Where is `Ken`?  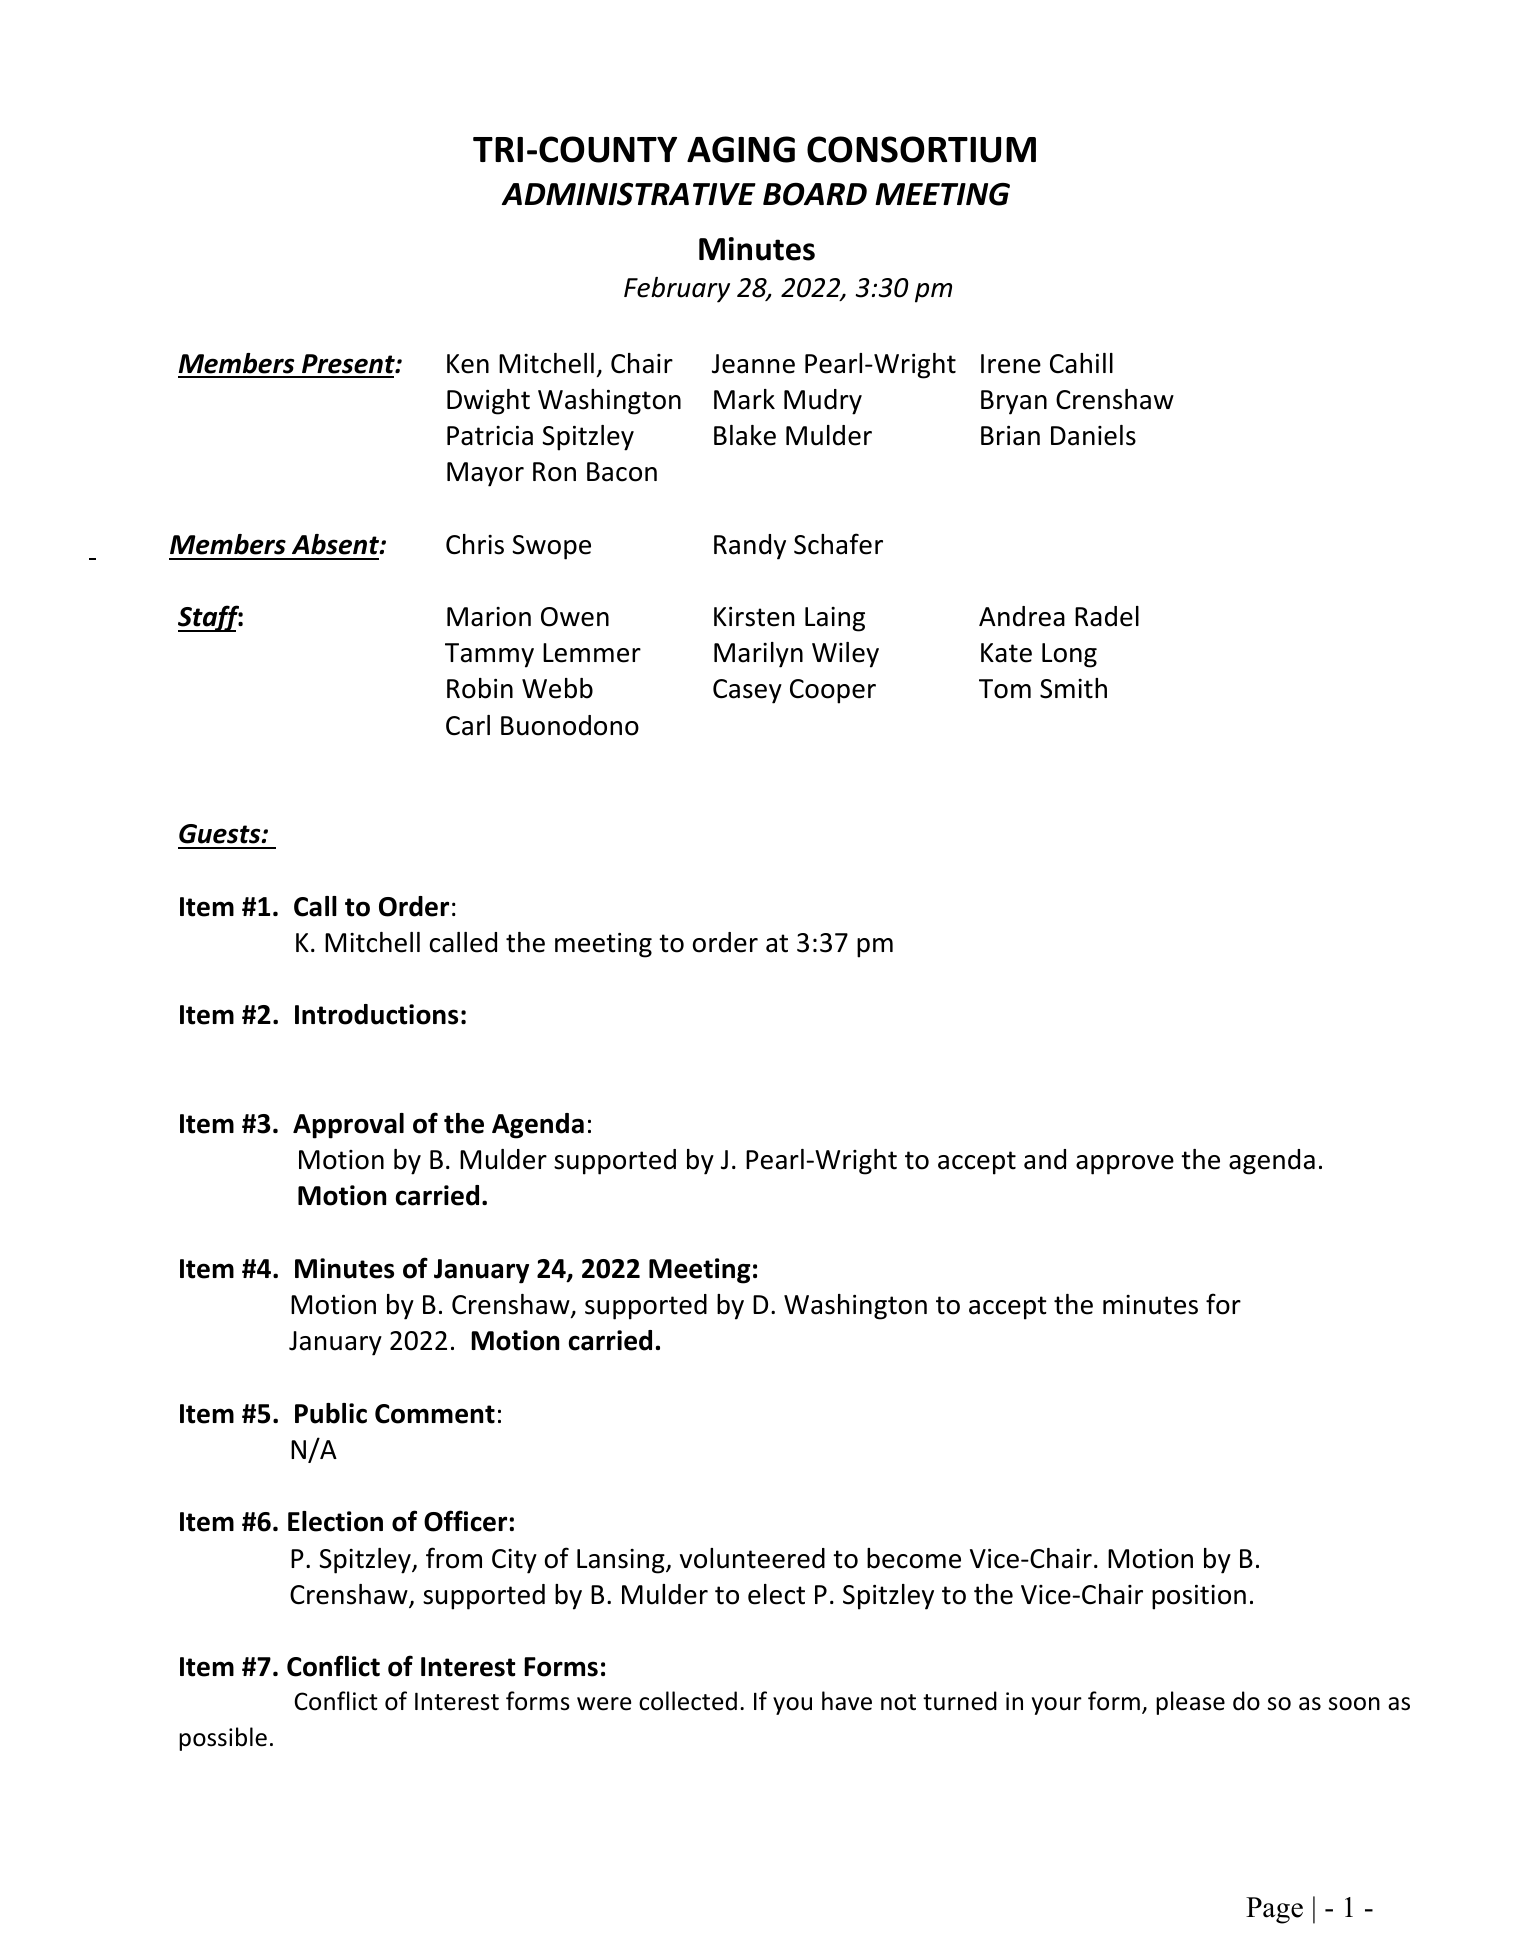 Ken is located at coordinates (468, 364).
